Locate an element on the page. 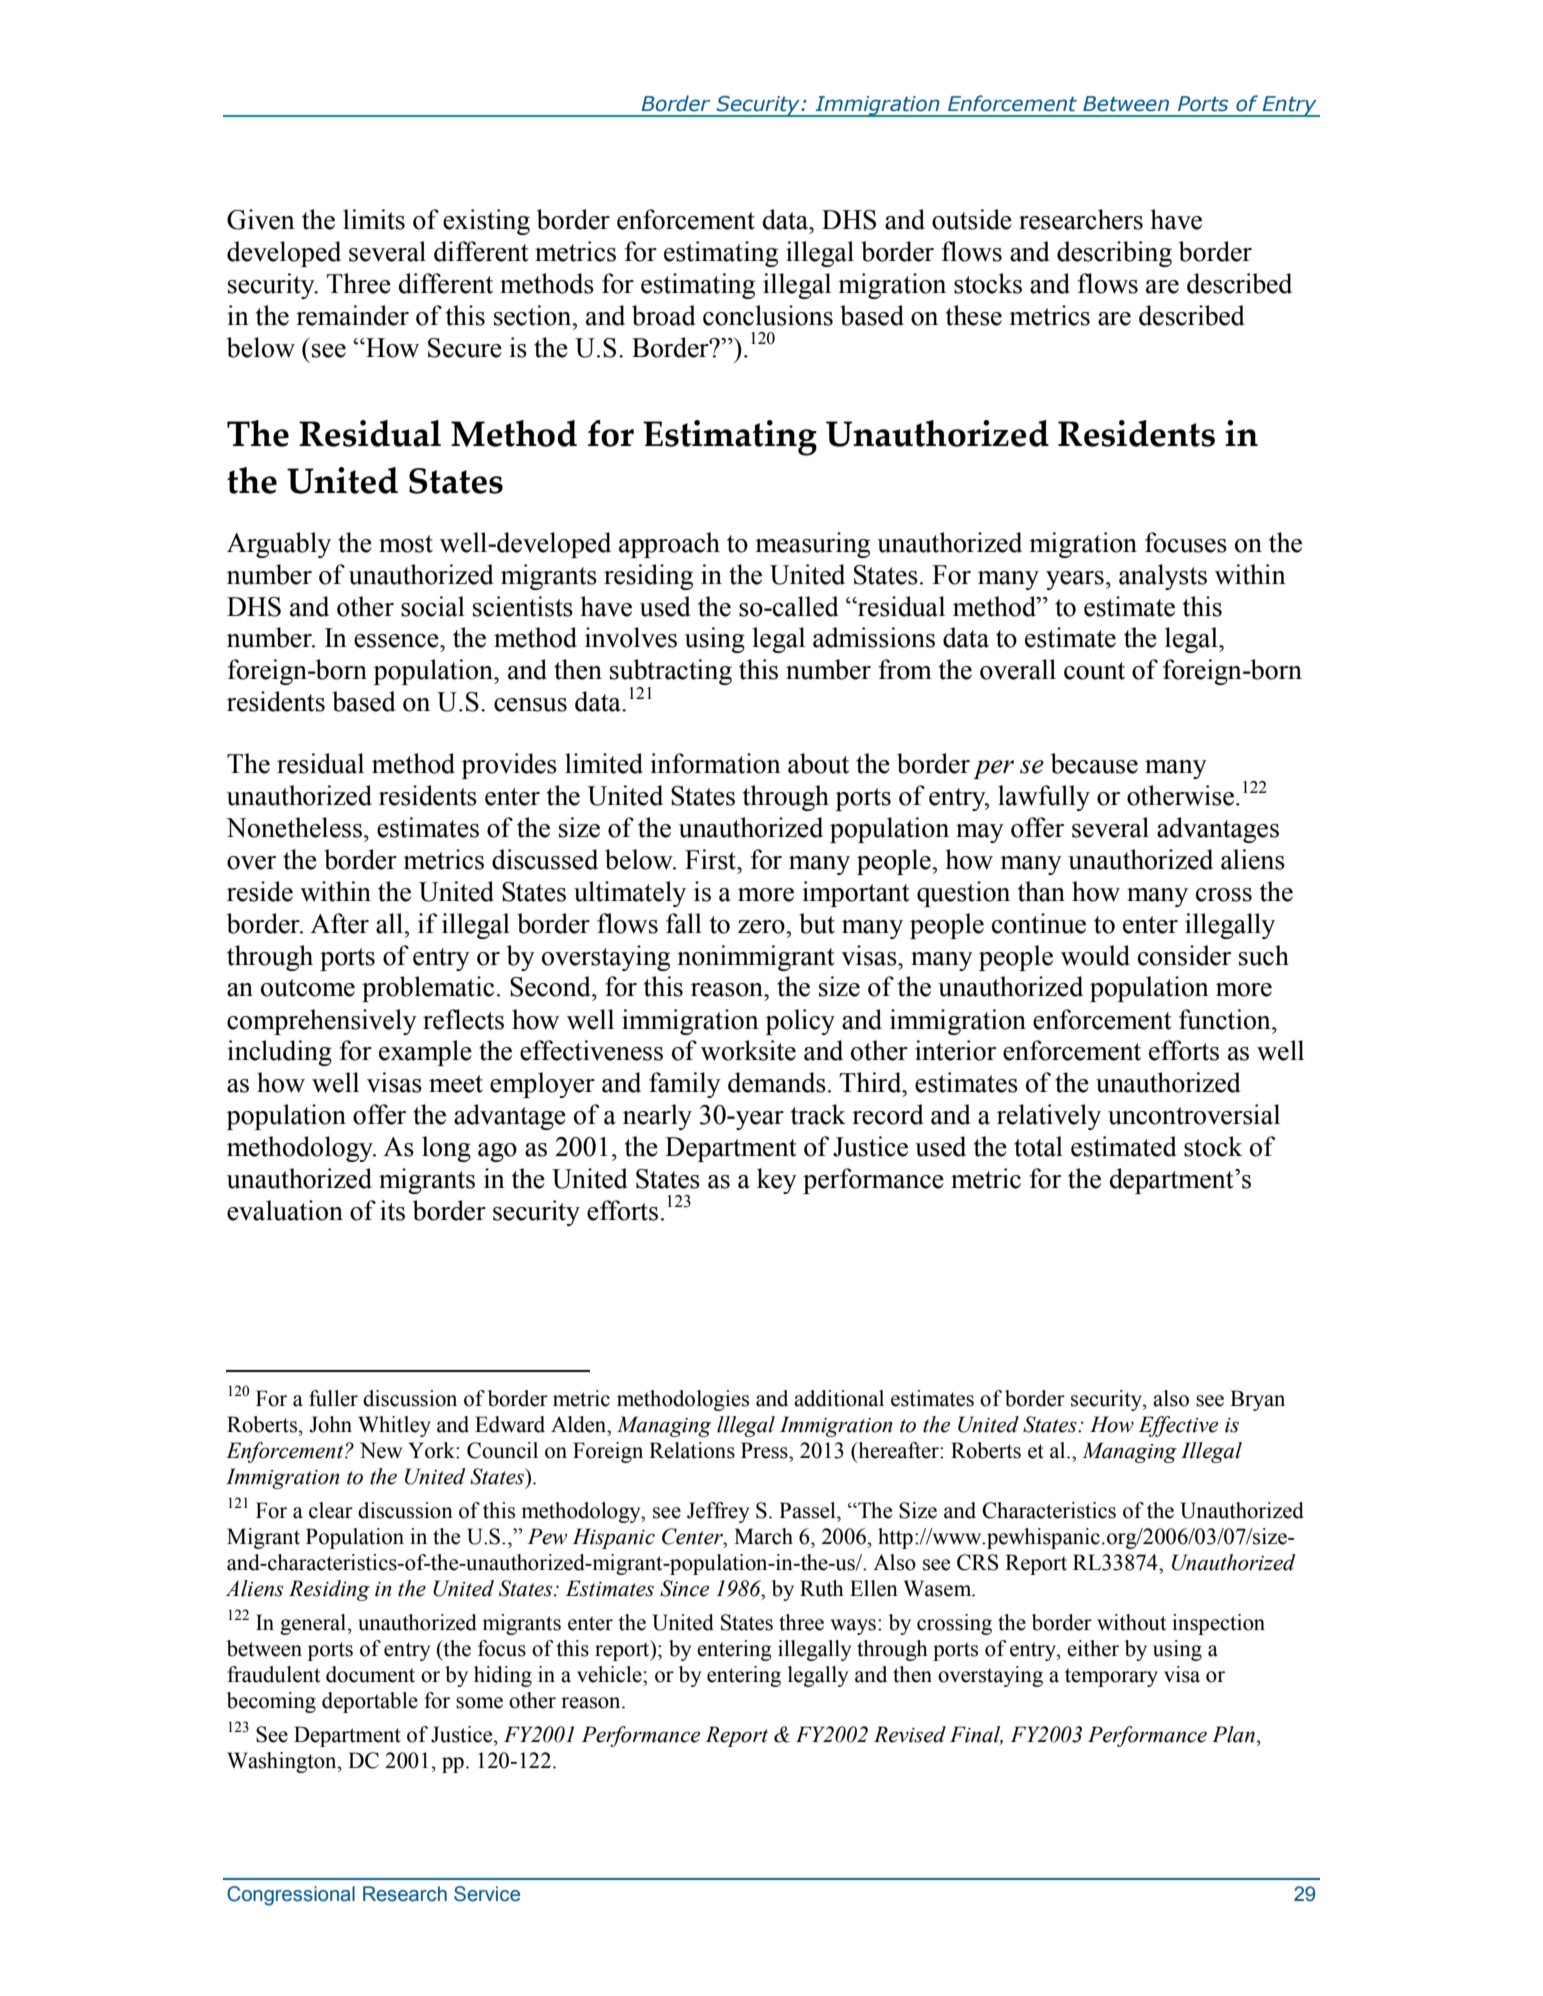 The image size is (1543, 1996). Bryan is located at coordinates (1257, 1400).
